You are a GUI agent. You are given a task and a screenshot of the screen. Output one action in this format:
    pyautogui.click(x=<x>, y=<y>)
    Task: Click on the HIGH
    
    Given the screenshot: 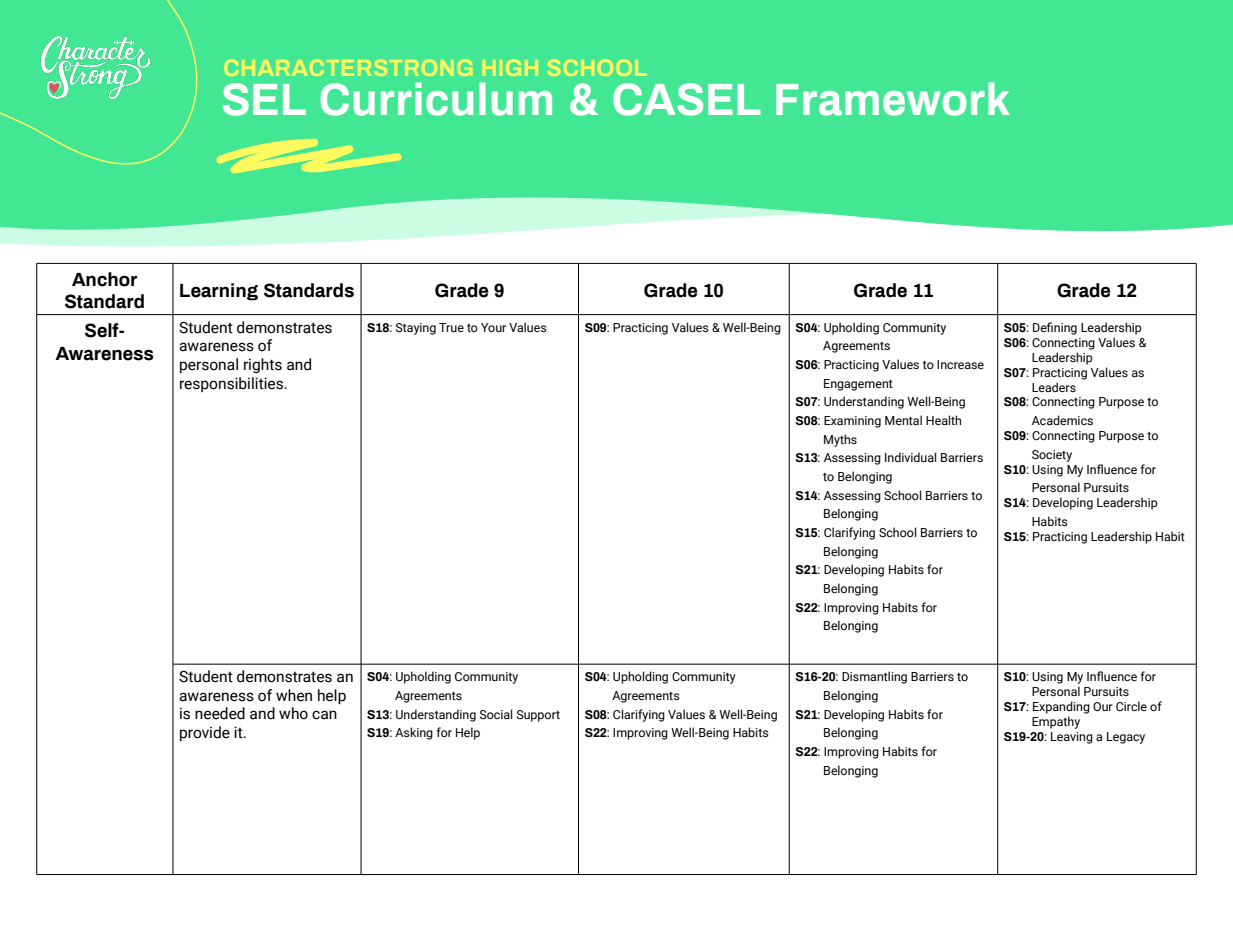 What is the action you would take?
    pyautogui.click(x=510, y=68)
